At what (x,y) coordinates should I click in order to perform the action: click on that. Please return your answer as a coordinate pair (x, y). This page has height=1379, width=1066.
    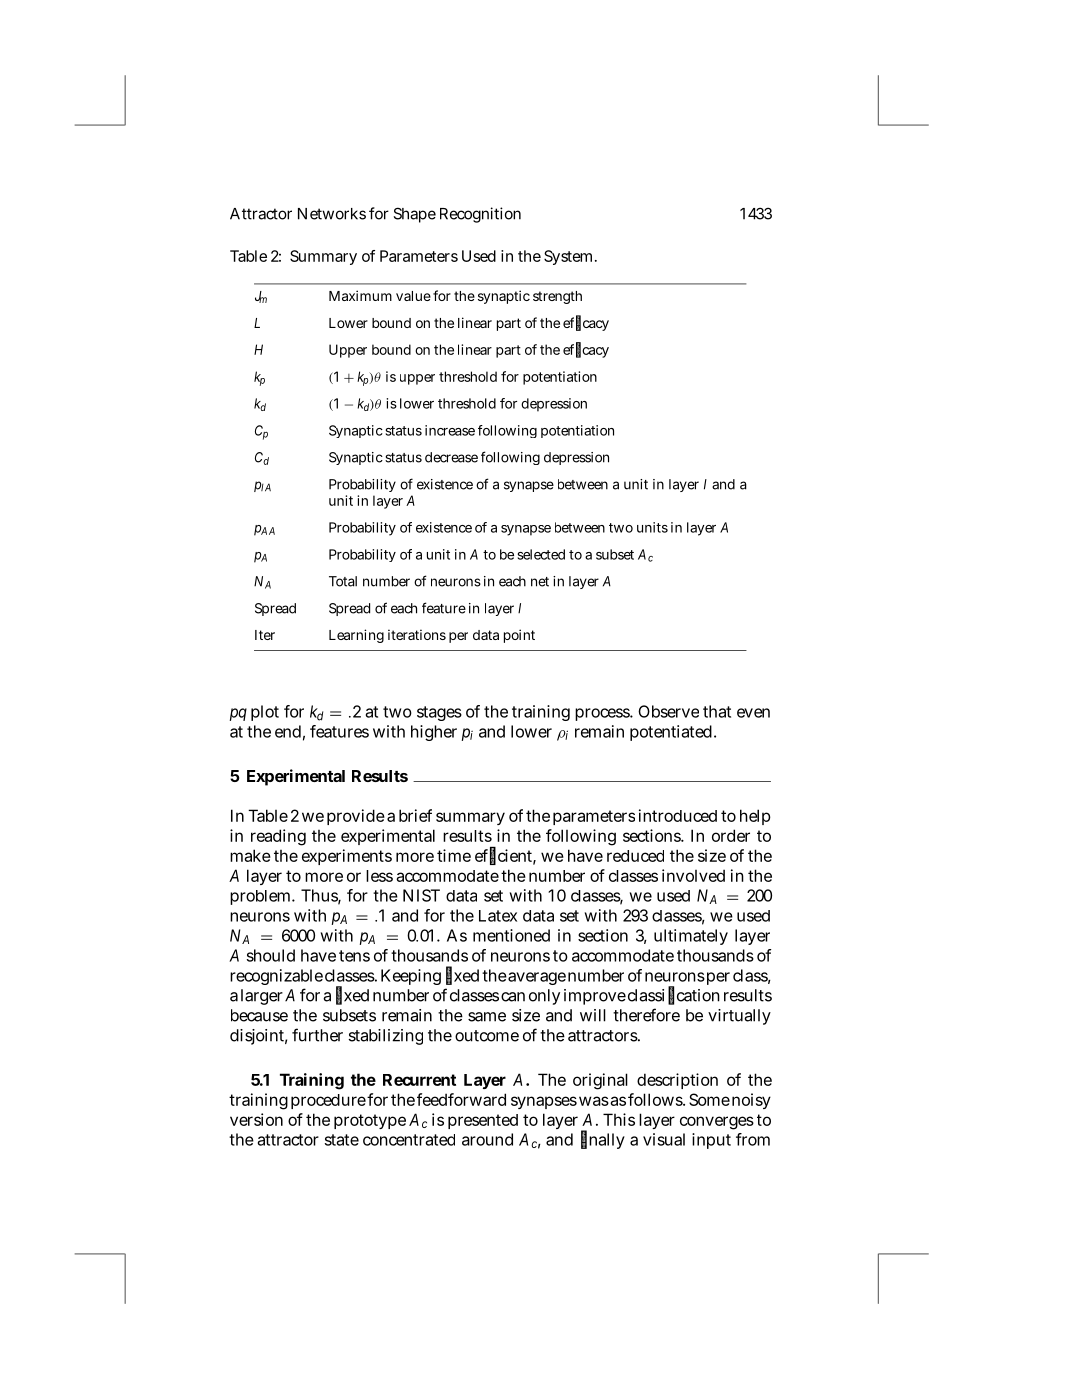
    Looking at the image, I should click on (717, 711).
